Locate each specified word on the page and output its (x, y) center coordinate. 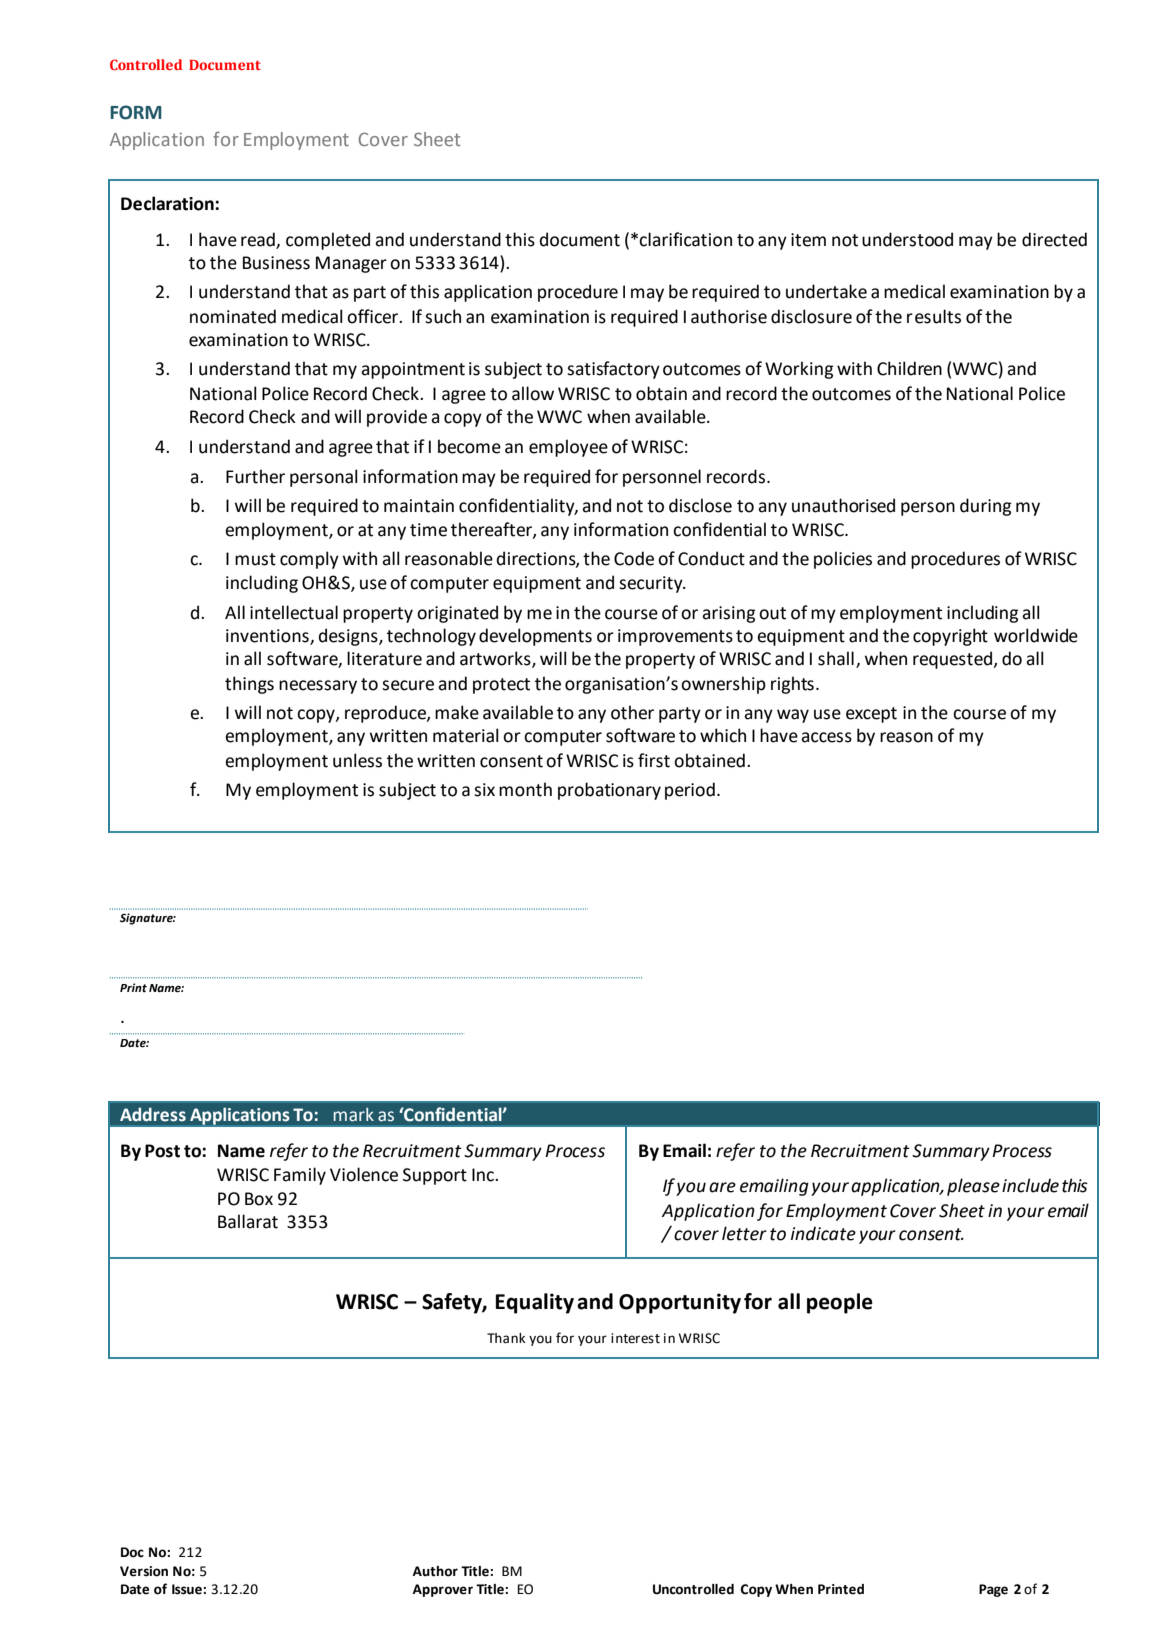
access (826, 737)
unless (357, 760)
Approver (443, 1590)
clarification (685, 239)
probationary (609, 791)
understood (907, 239)
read (259, 240)
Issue (188, 1589)
